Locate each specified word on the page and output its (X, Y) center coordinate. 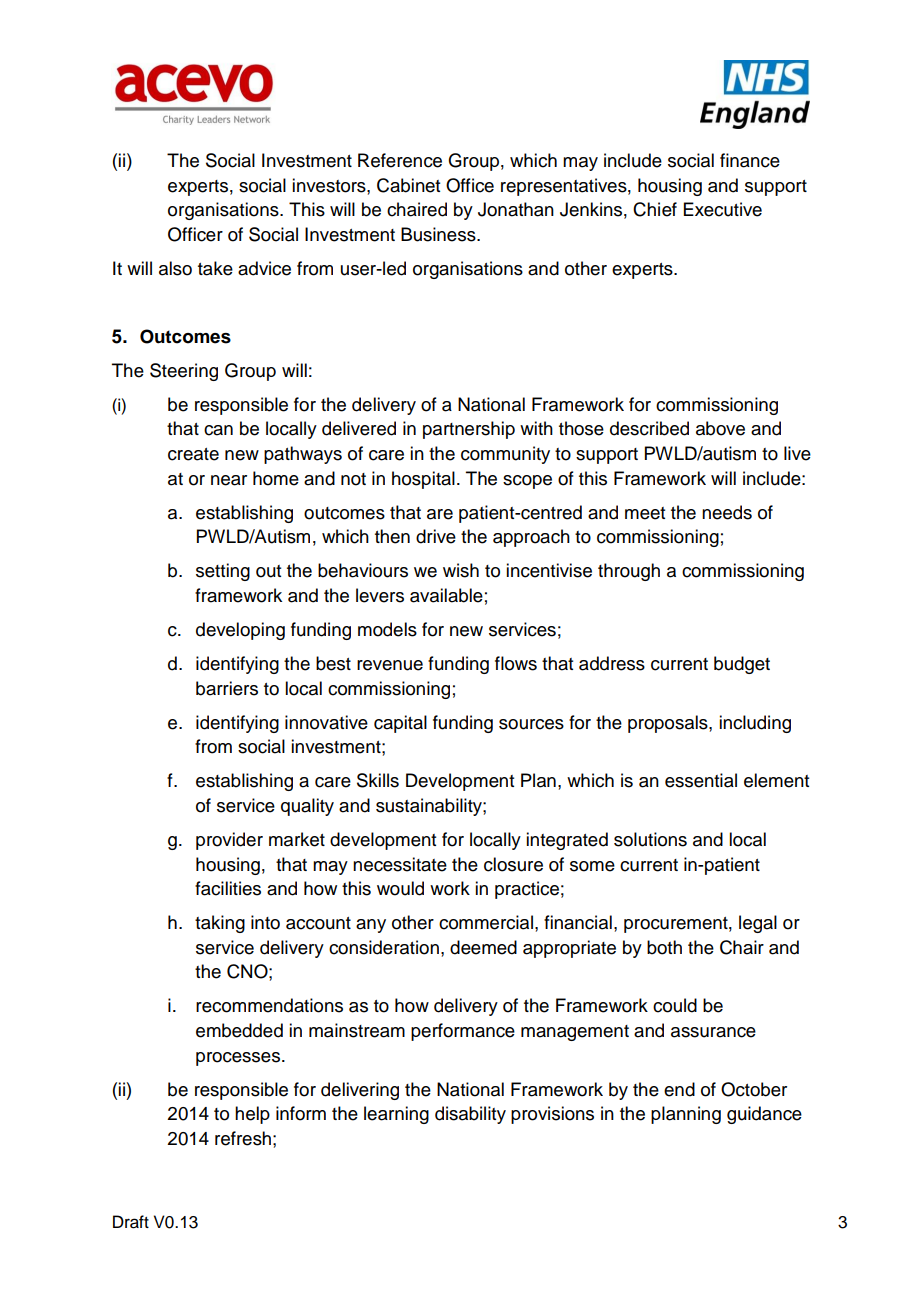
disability (470, 1115)
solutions (650, 839)
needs (727, 512)
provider (229, 841)
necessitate (400, 864)
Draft (131, 1222)
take (215, 268)
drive (436, 536)
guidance (764, 1115)
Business (439, 234)
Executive (723, 209)
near (229, 480)
